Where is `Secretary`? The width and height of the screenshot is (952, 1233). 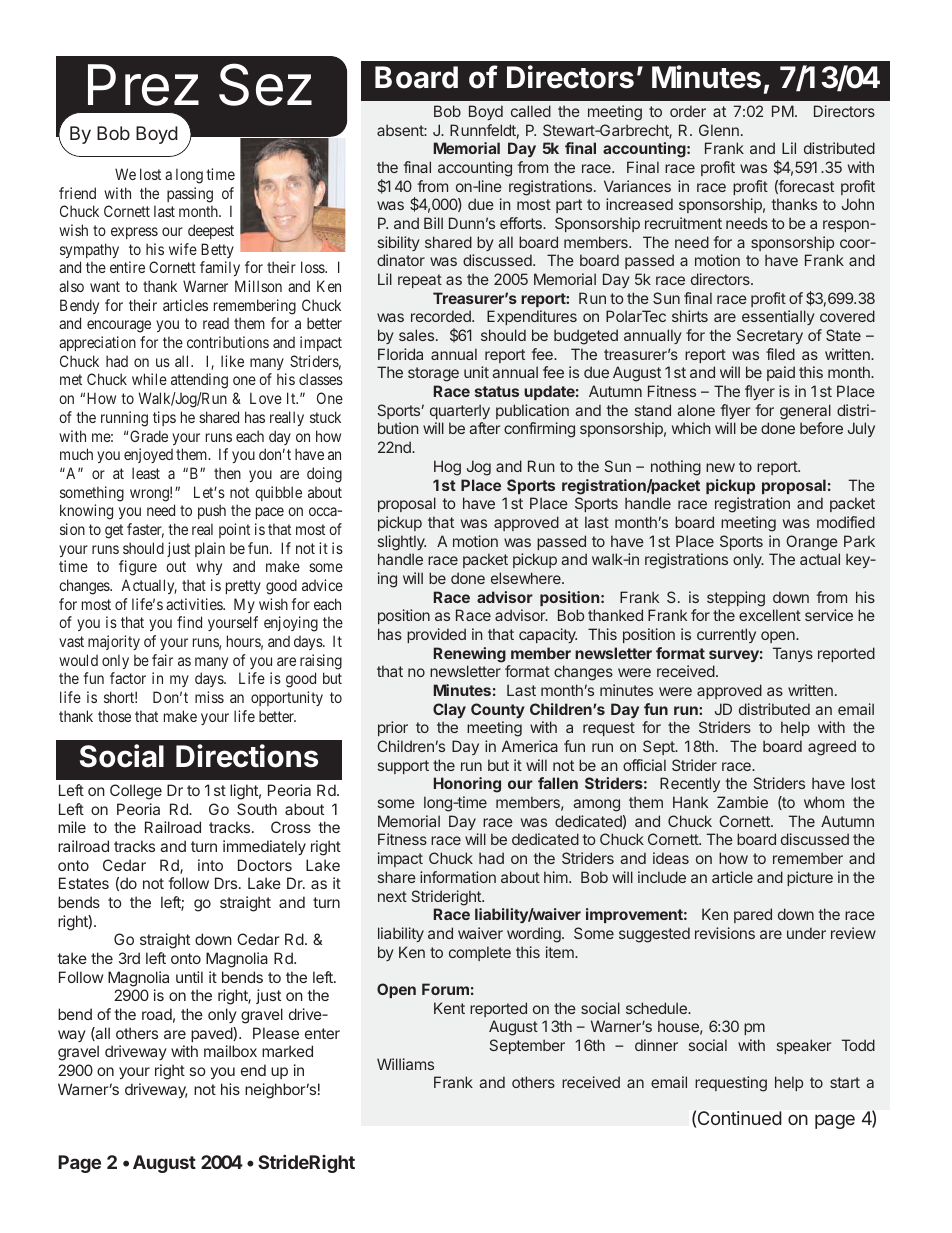
Secretary is located at coordinates (770, 336).
